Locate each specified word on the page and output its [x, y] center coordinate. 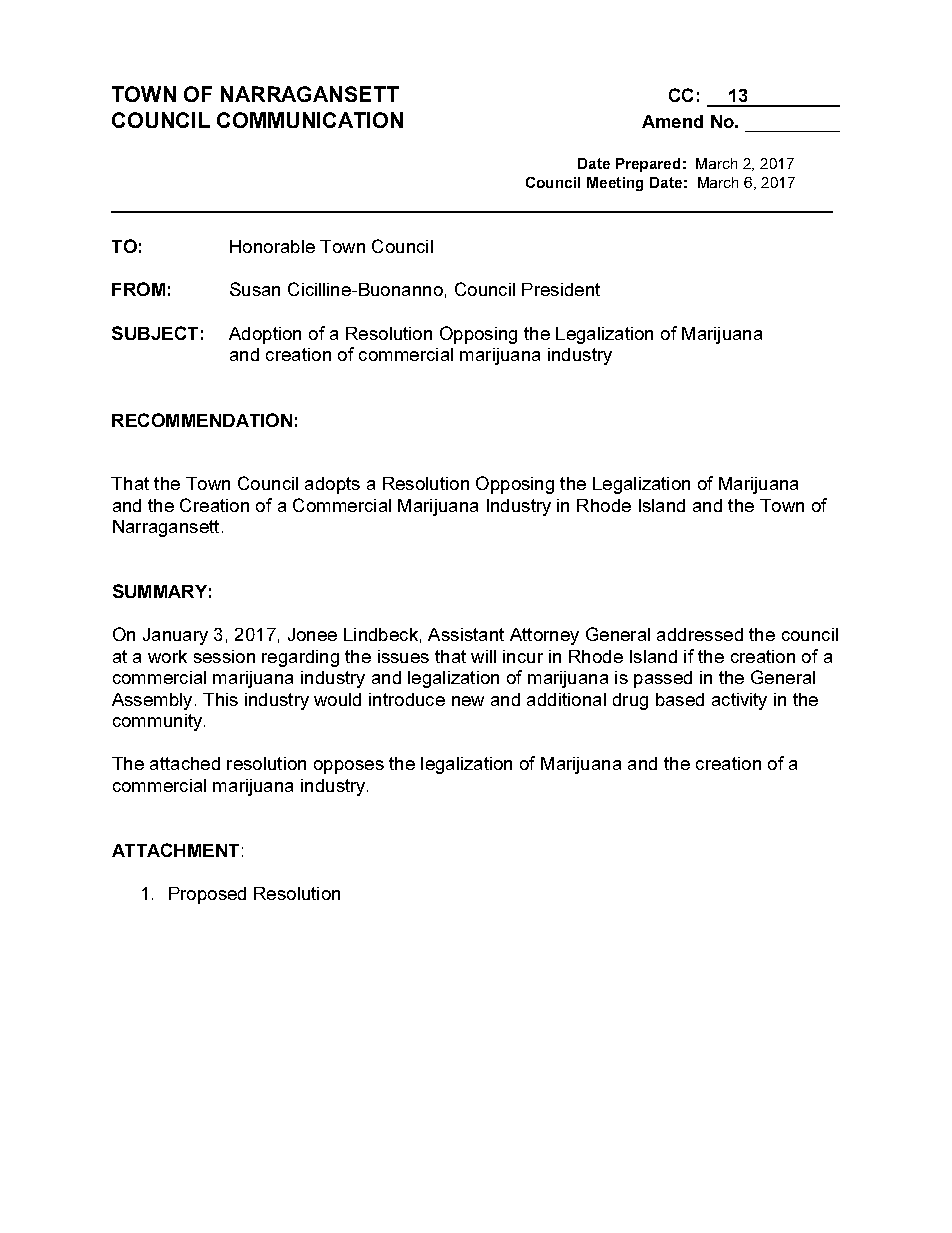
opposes [349, 767]
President [561, 289]
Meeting [615, 184]
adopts [332, 485]
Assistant [466, 634]
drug [630, 701]
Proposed [207, 895]
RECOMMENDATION [202, 420]
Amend [672, 121]
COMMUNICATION [310, 120]
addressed [700, 634]
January [175, 636]
